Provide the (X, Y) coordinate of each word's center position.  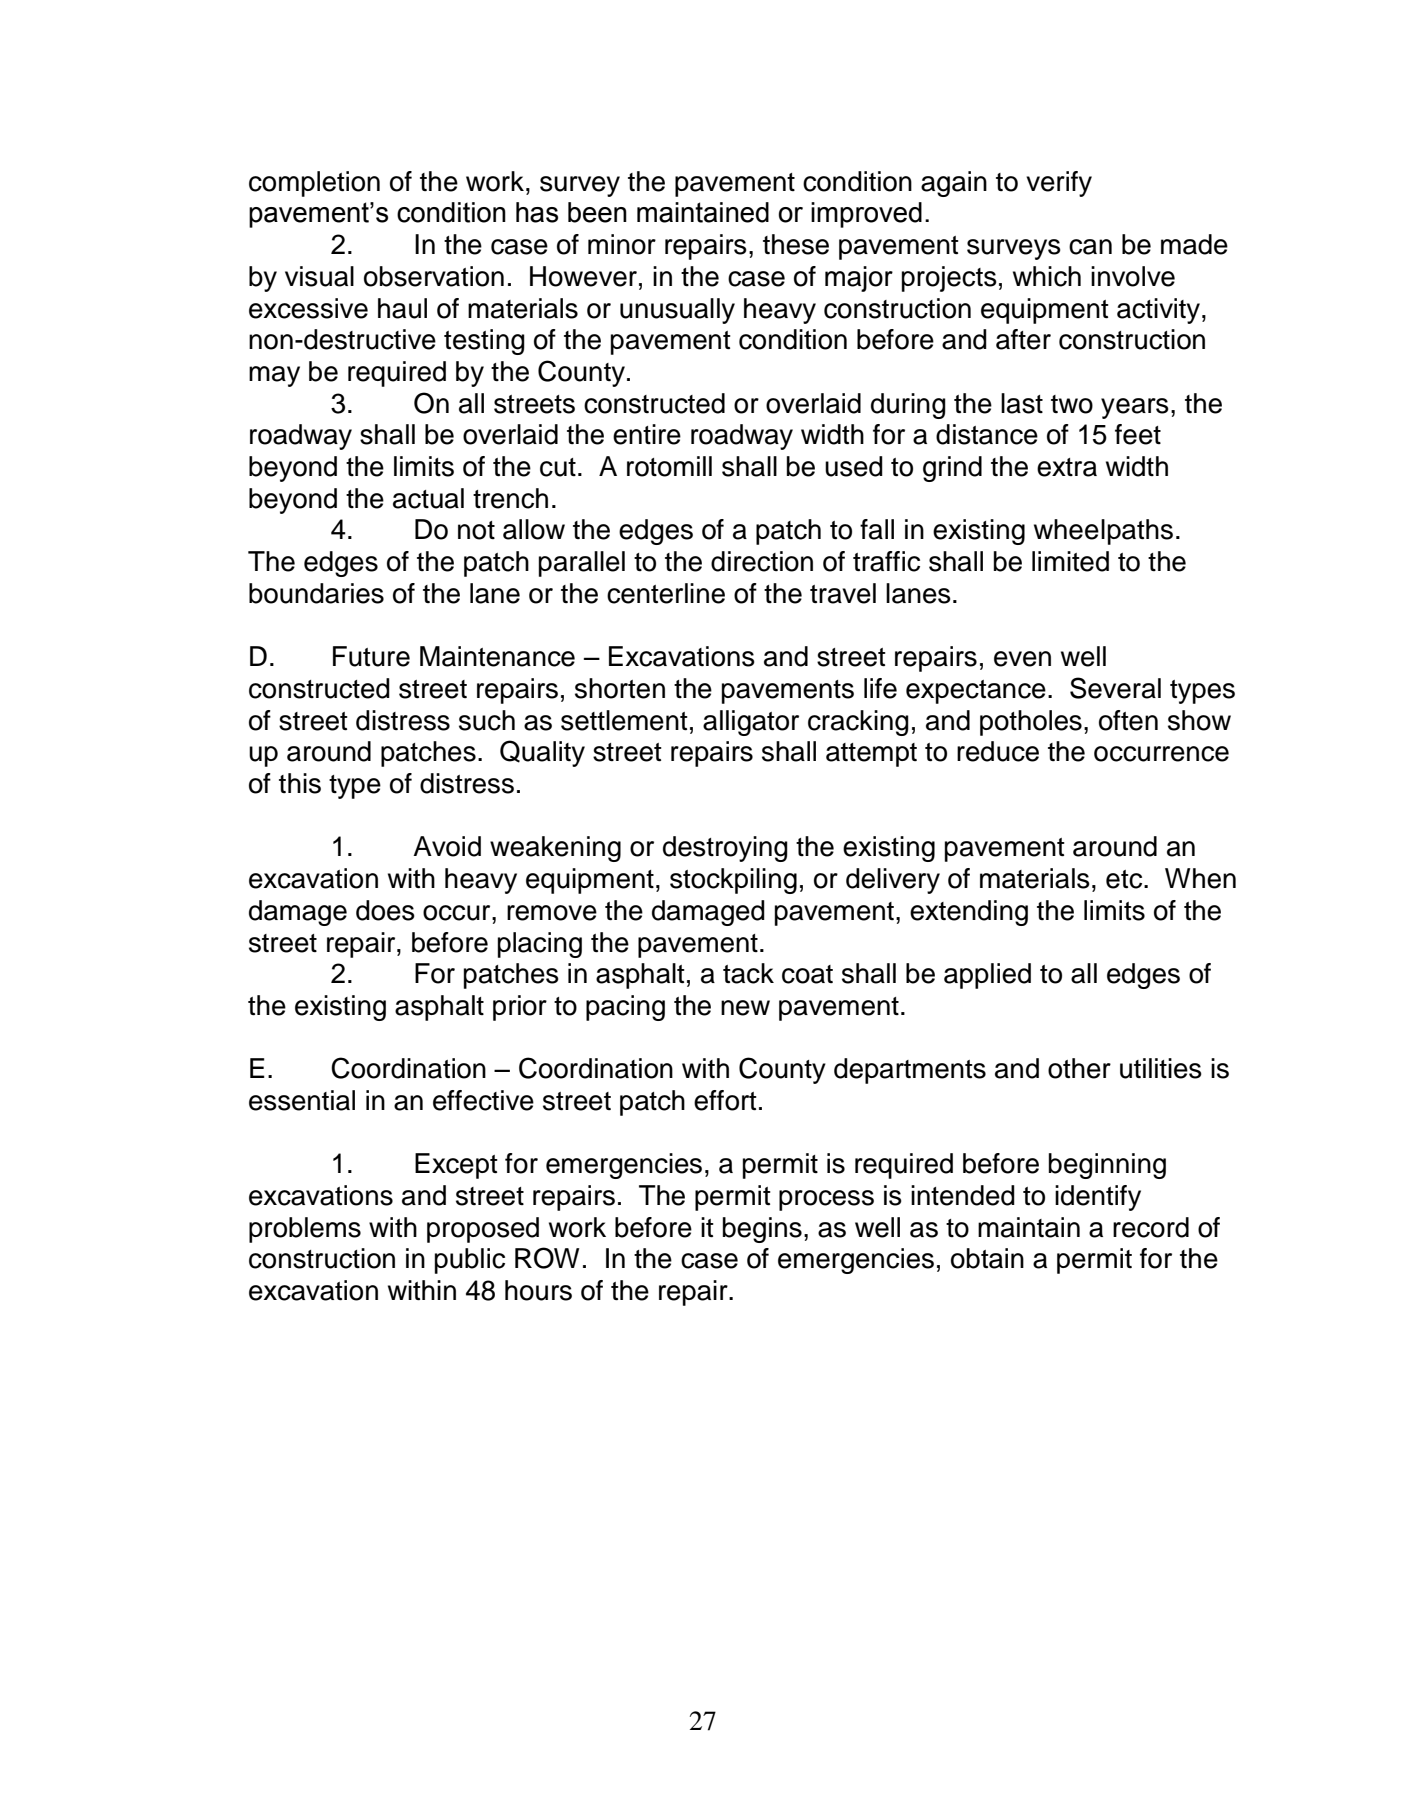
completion (314, 184)
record (1151, 1227)
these (796, 244)
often (1128, 720)
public (470, 1261)
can (1090, 247)
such (487, 720)
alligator (751, 723)
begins (762, 1230)
